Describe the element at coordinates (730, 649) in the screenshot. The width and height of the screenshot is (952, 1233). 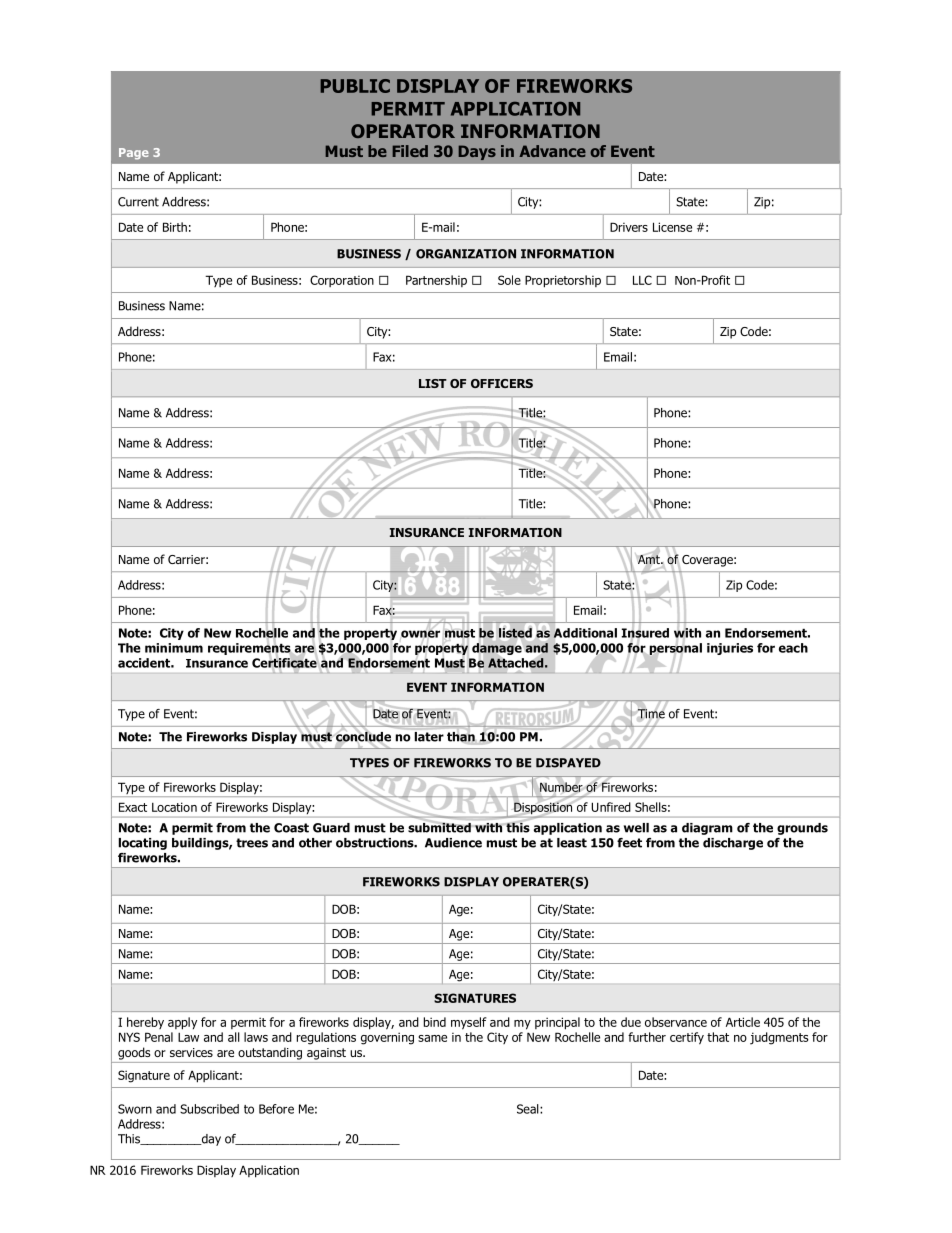
I see `injuries` at that location.
